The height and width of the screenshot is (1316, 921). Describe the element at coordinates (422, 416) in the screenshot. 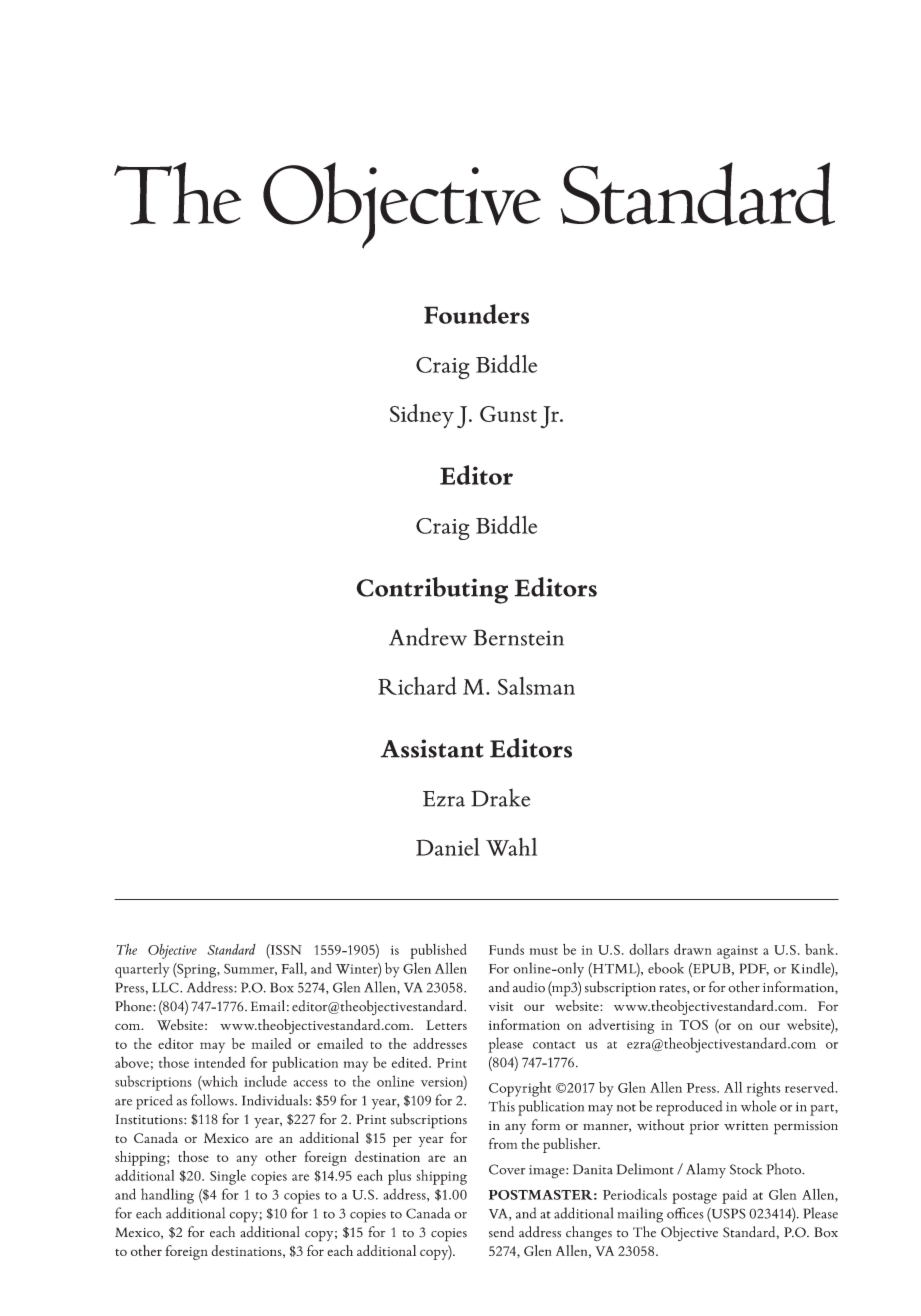

I see `Sidney` at that location.
